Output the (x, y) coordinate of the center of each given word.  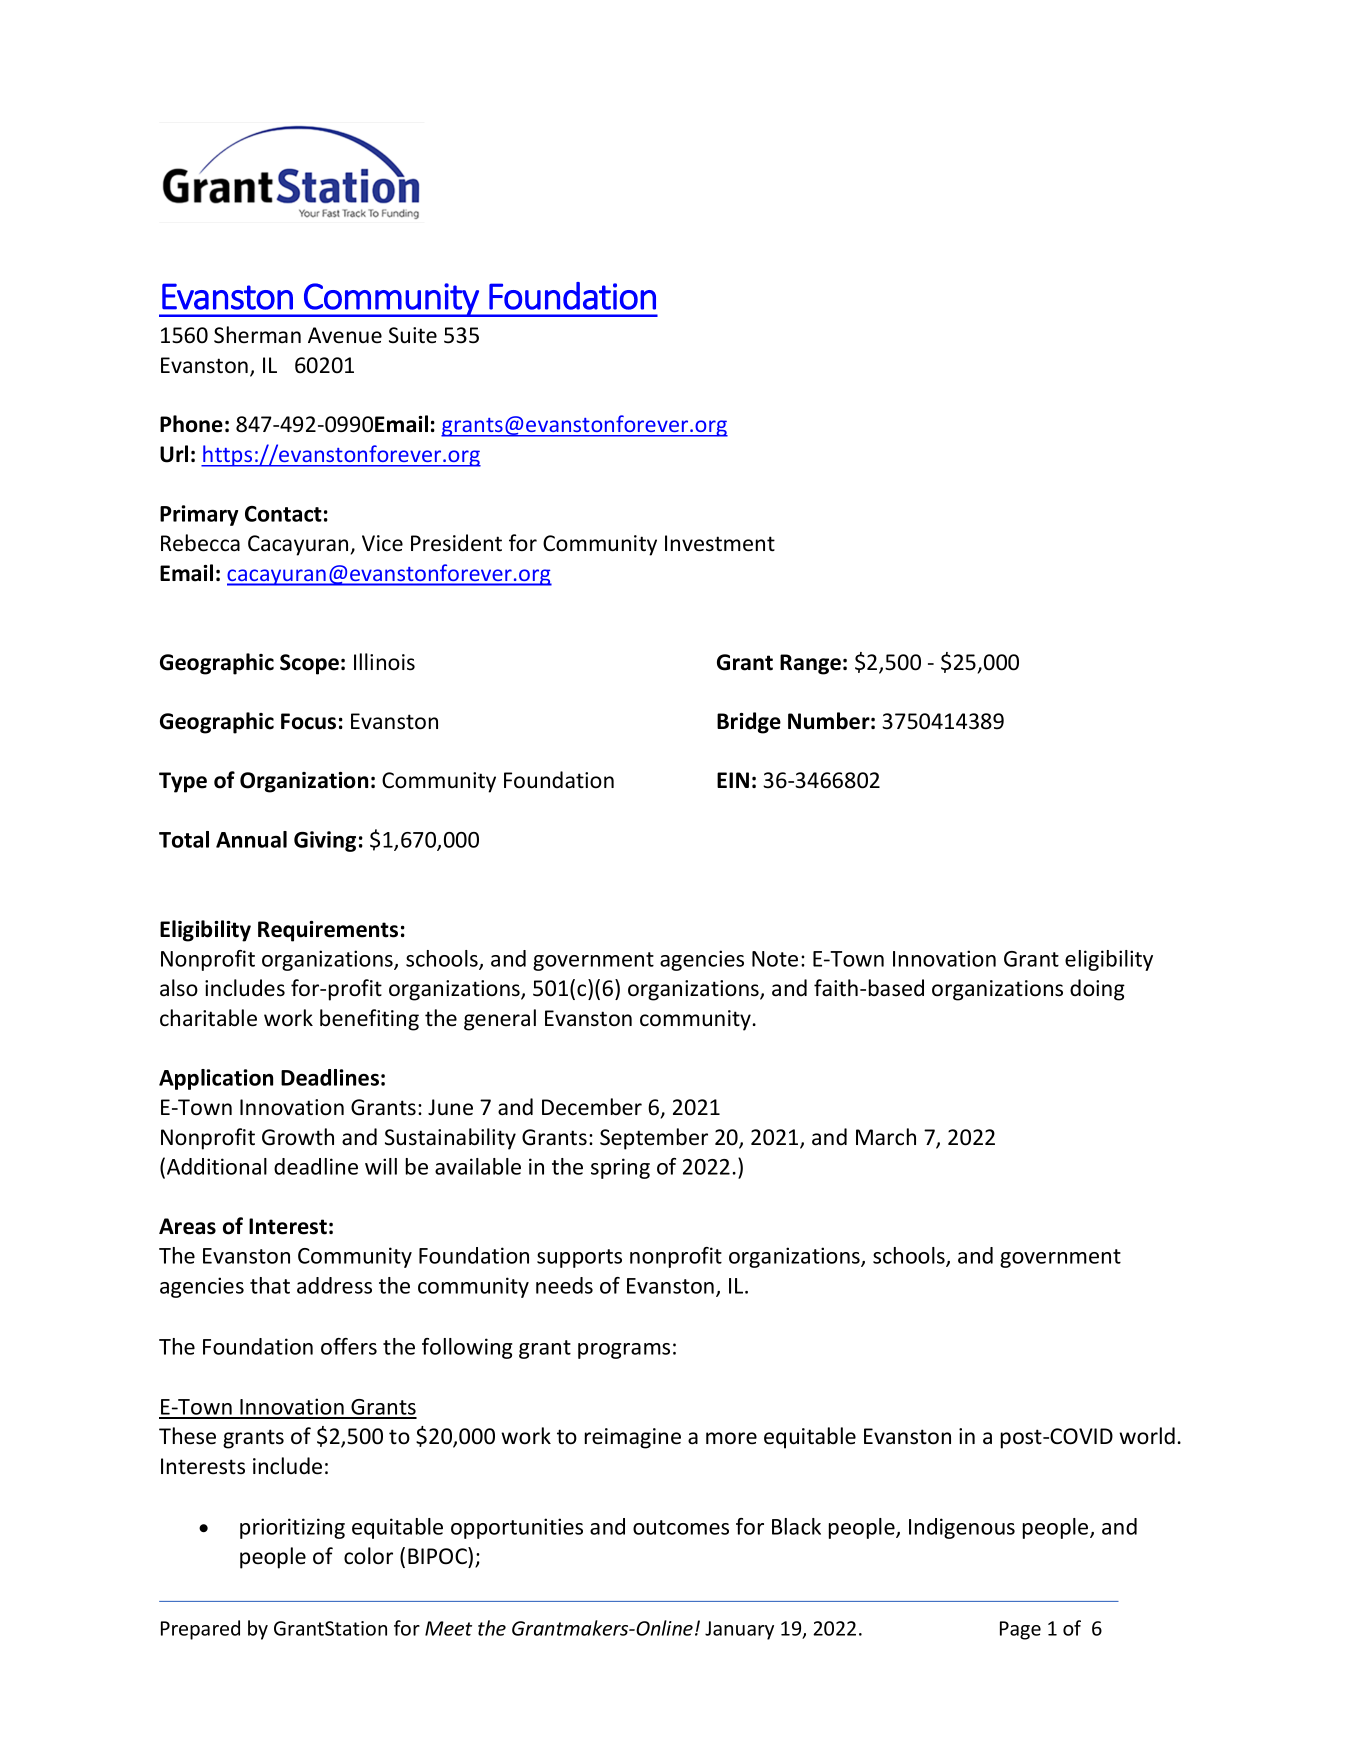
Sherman (257, 335)
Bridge (749, 723)
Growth (298, 1137)
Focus (308, 721)
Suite (413, 335)
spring (620, 1168)
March (886, 1137)
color (368, 1556)
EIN (733, 780)
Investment (720, 543)
